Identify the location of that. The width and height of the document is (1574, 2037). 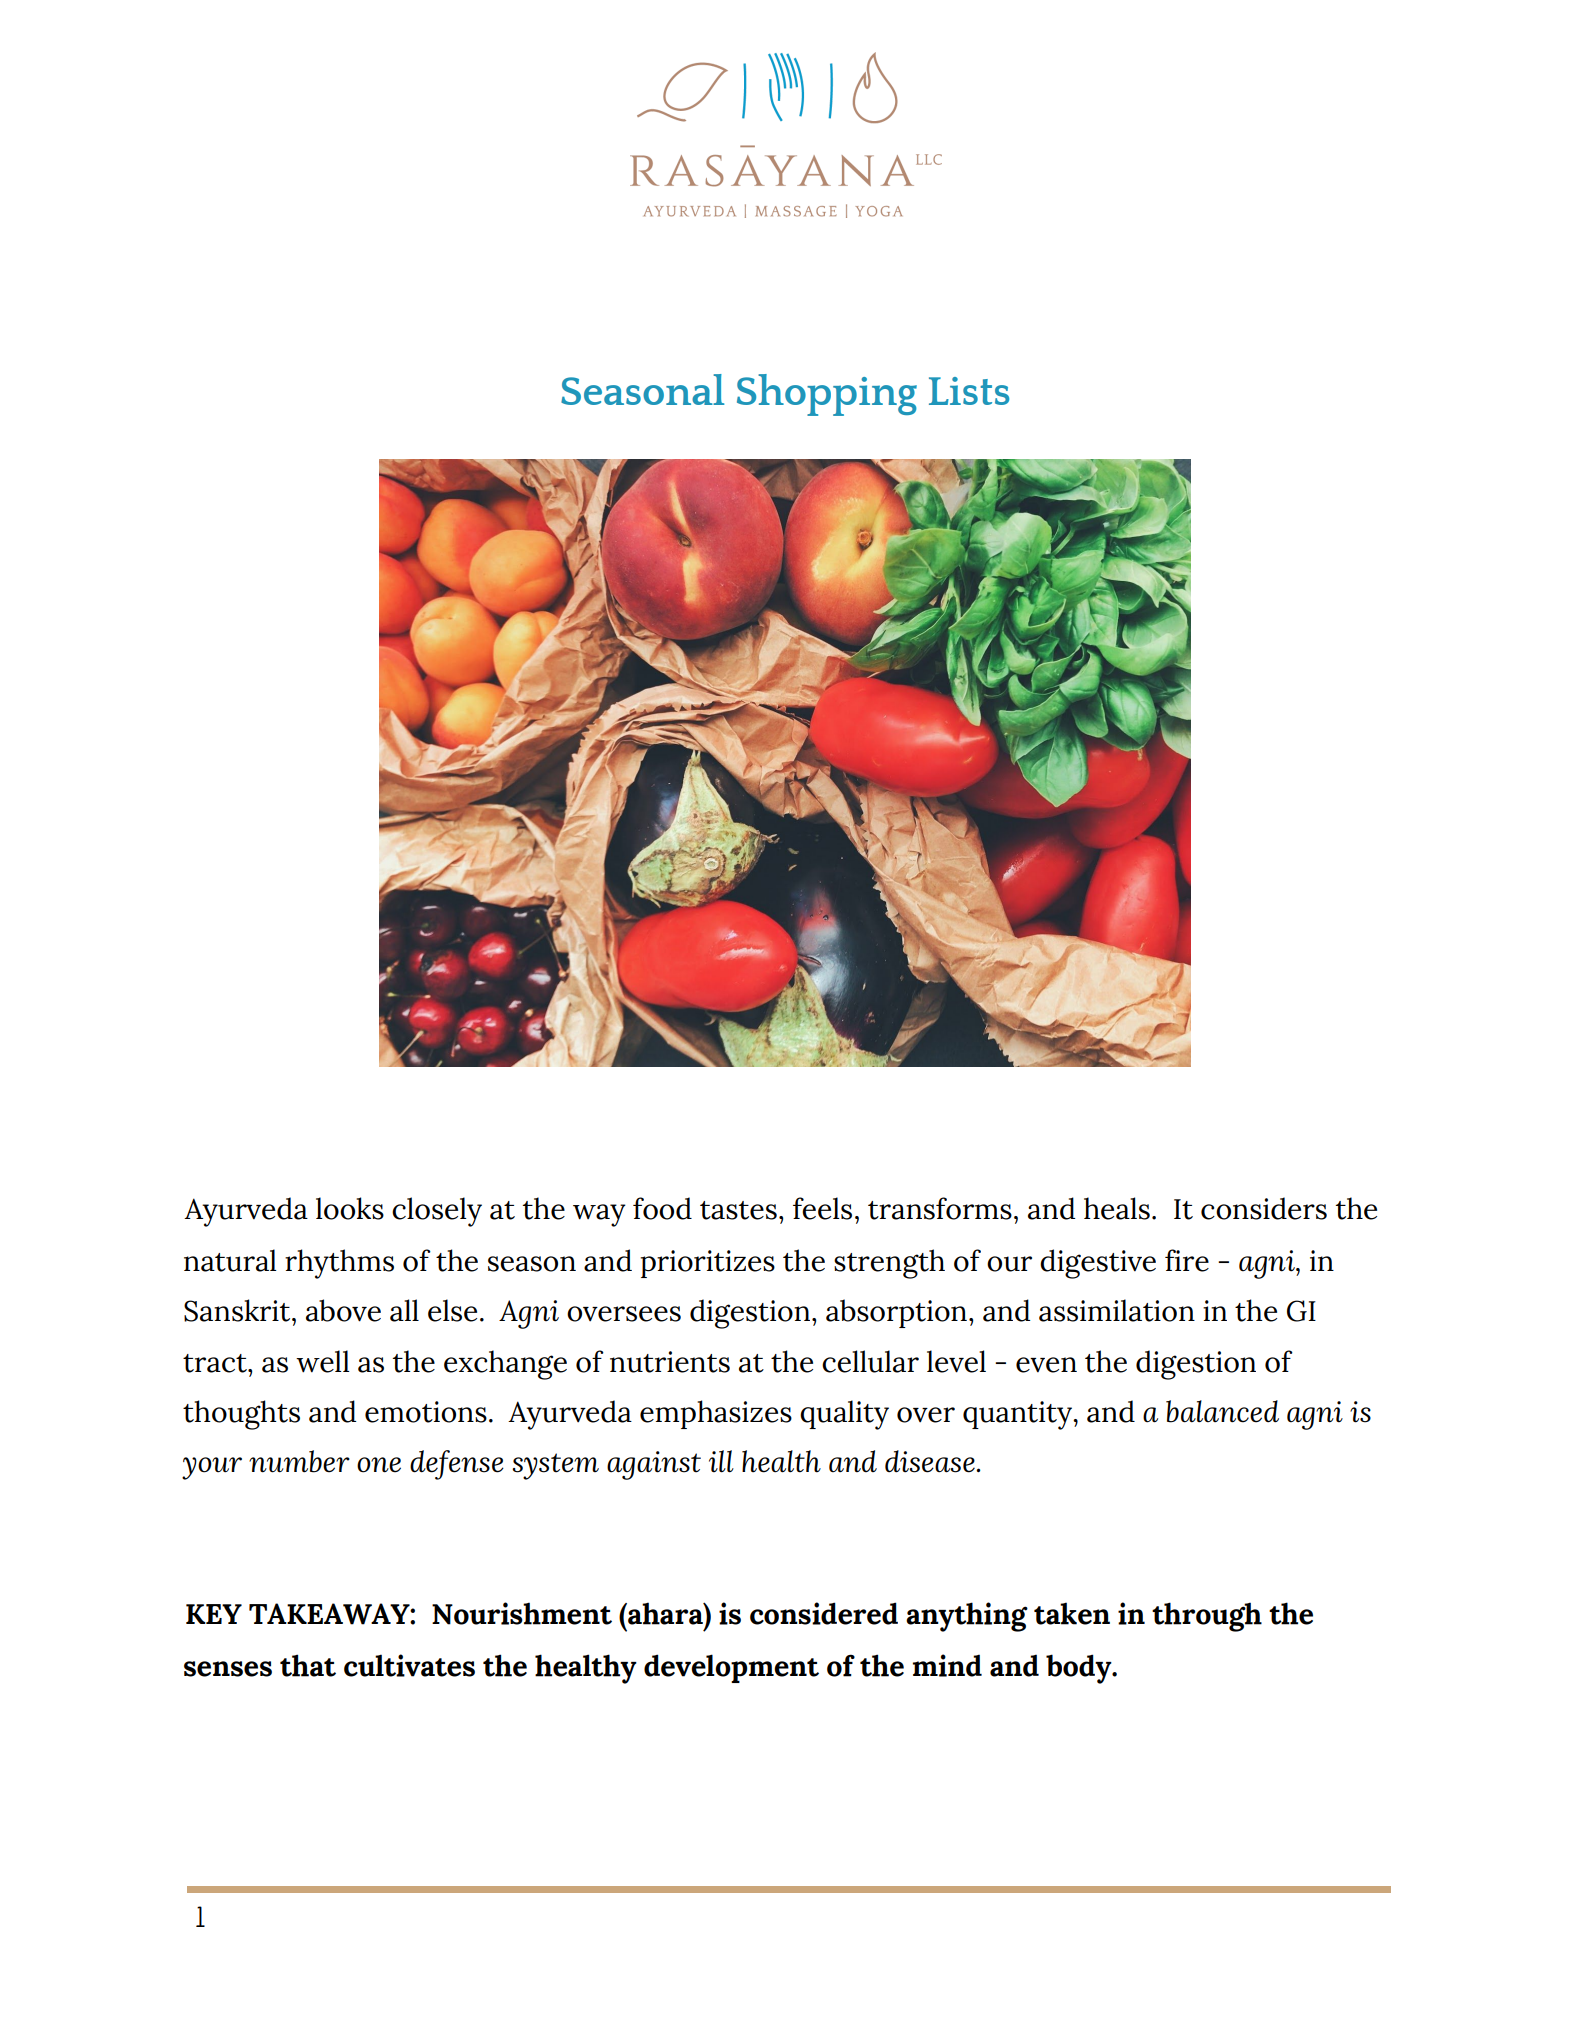
(308, 1665).
